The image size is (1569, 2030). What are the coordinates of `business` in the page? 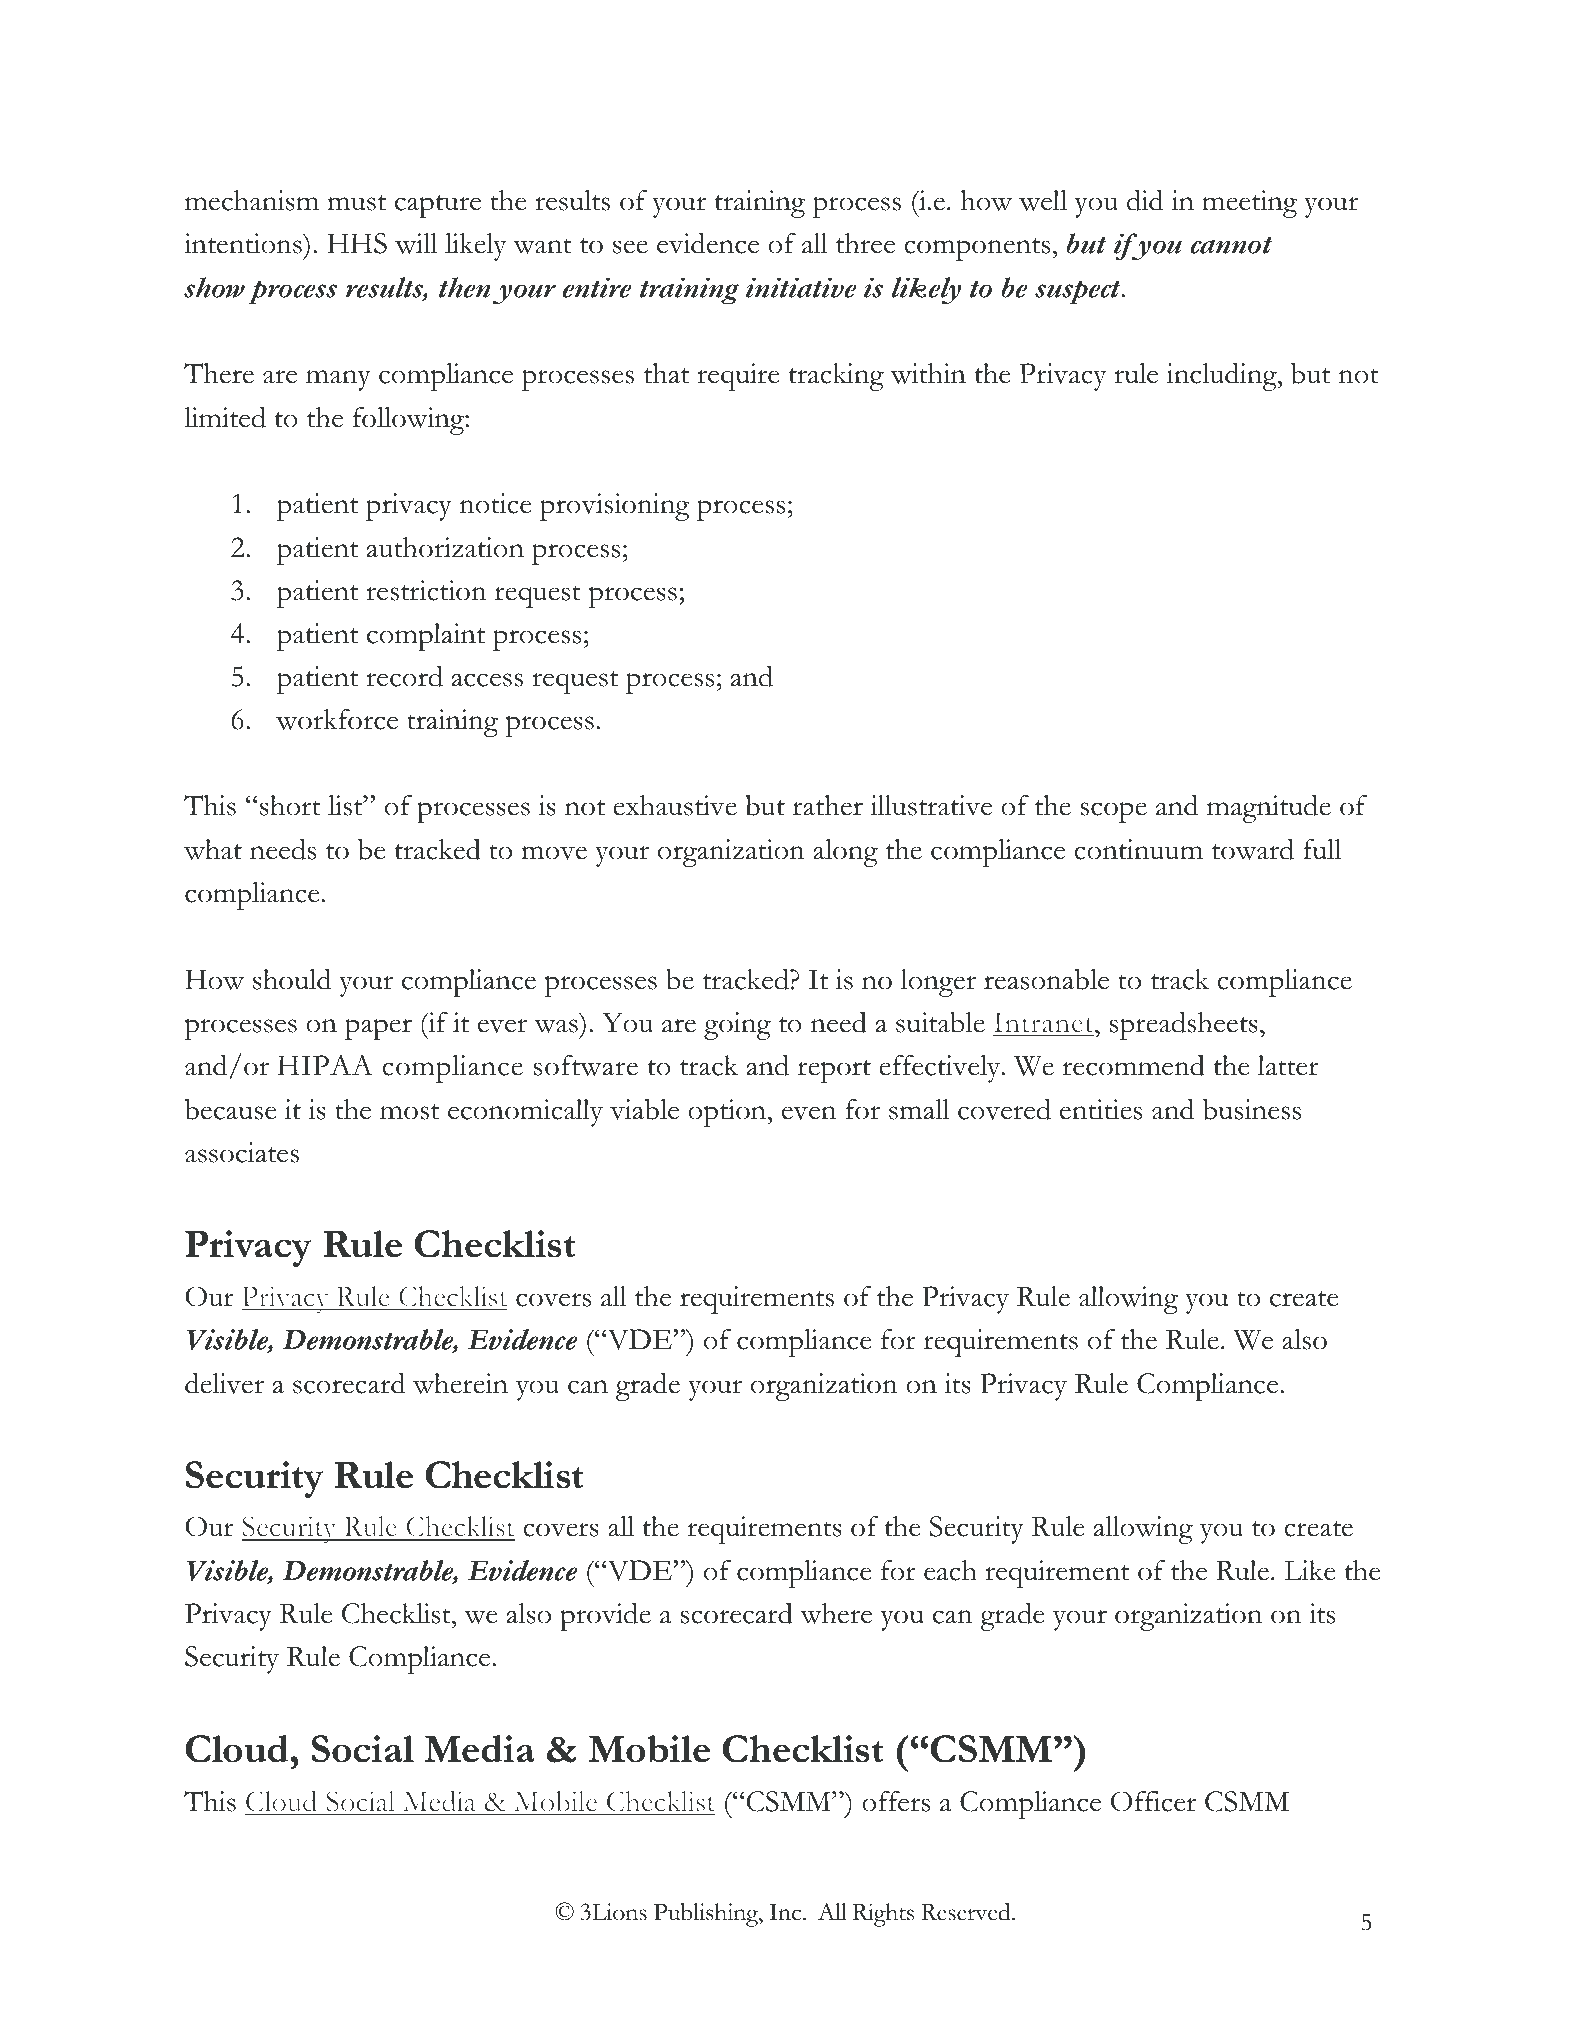 It's located at (1252, 1109).
